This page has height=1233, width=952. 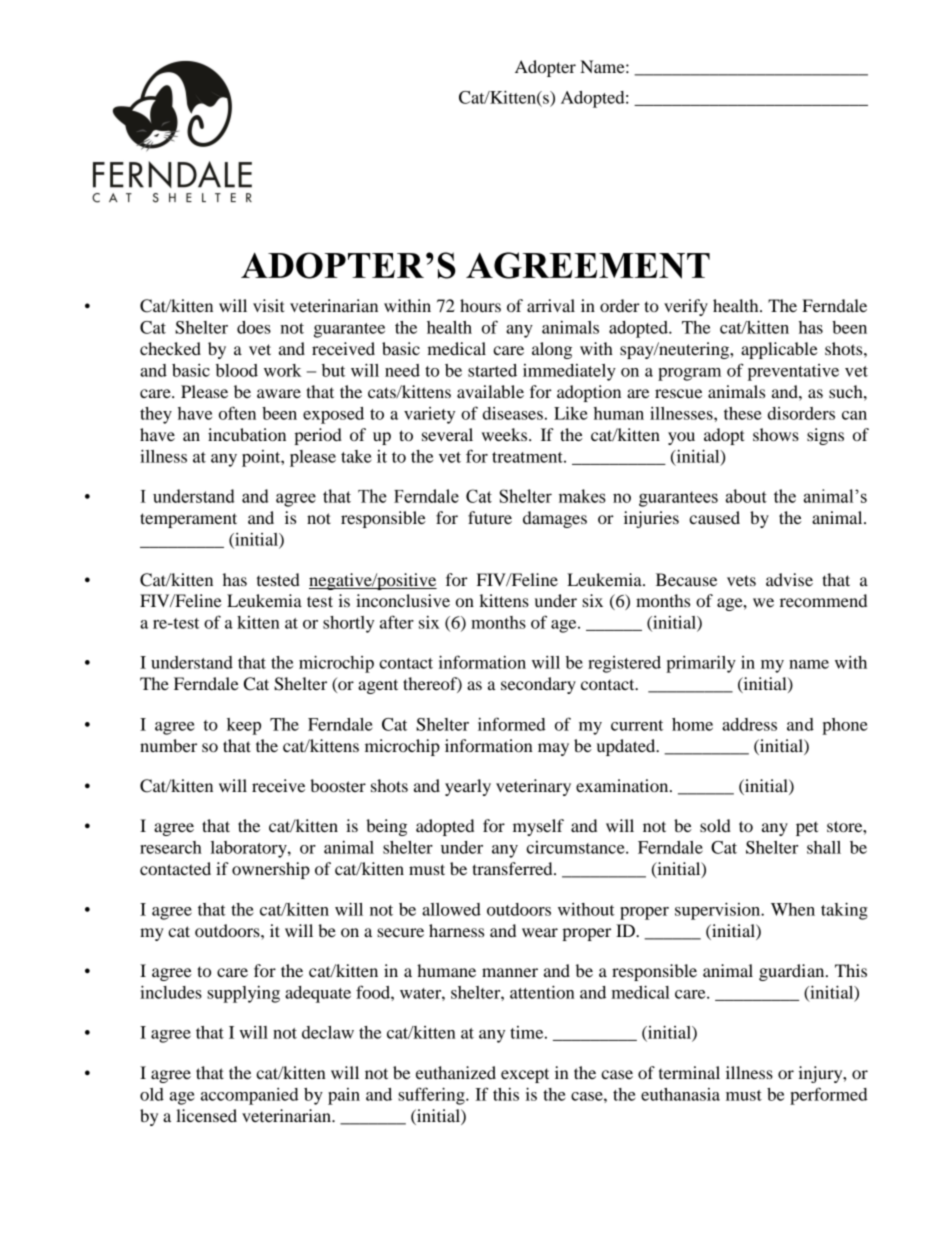 What do you see at coordinates (403, 600) in the page?
I see `inconclusive` at bounding box center [403, 600].
